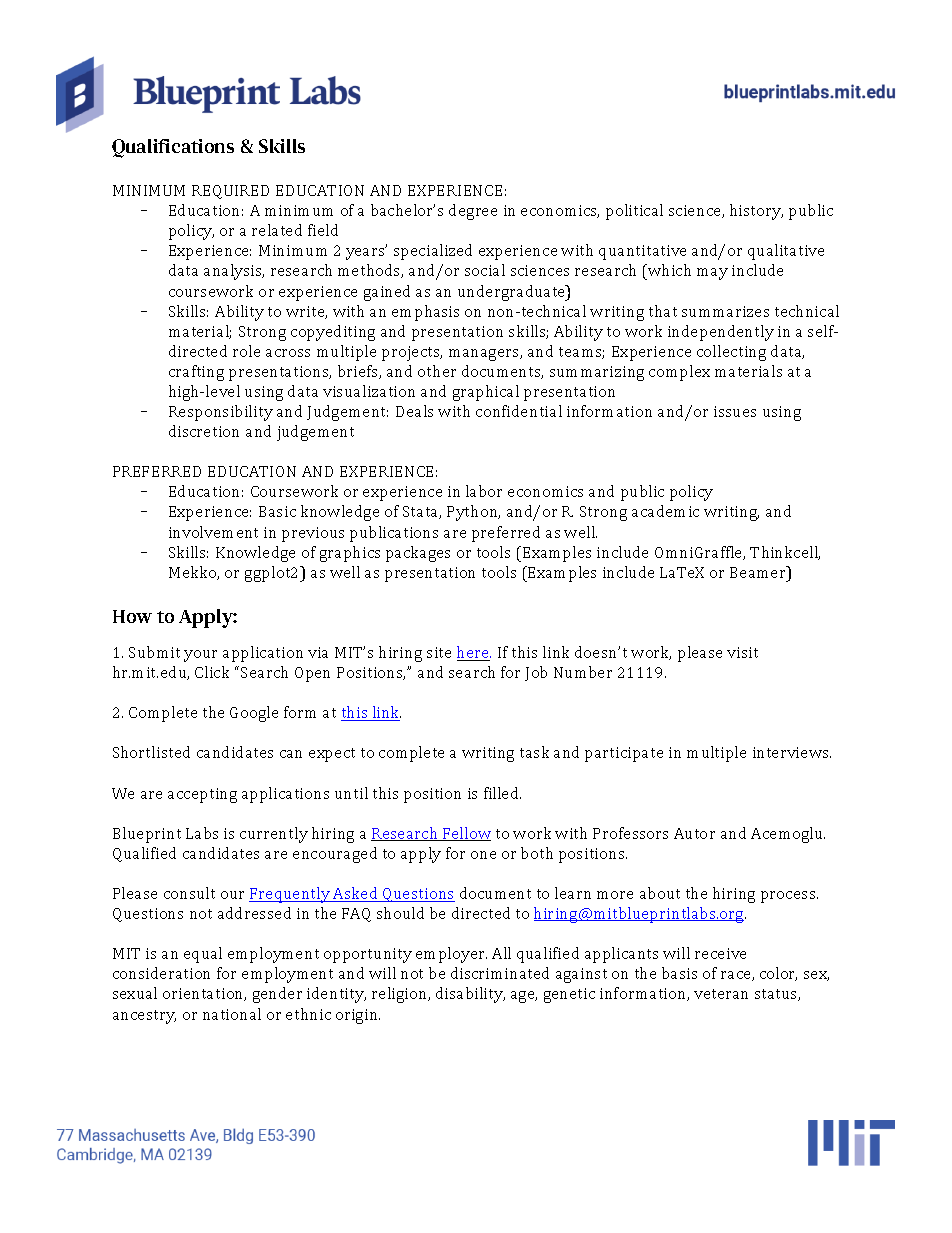 The width and height of the page is (952, 1233). I want to click on Beamer, so click(759, 572).
